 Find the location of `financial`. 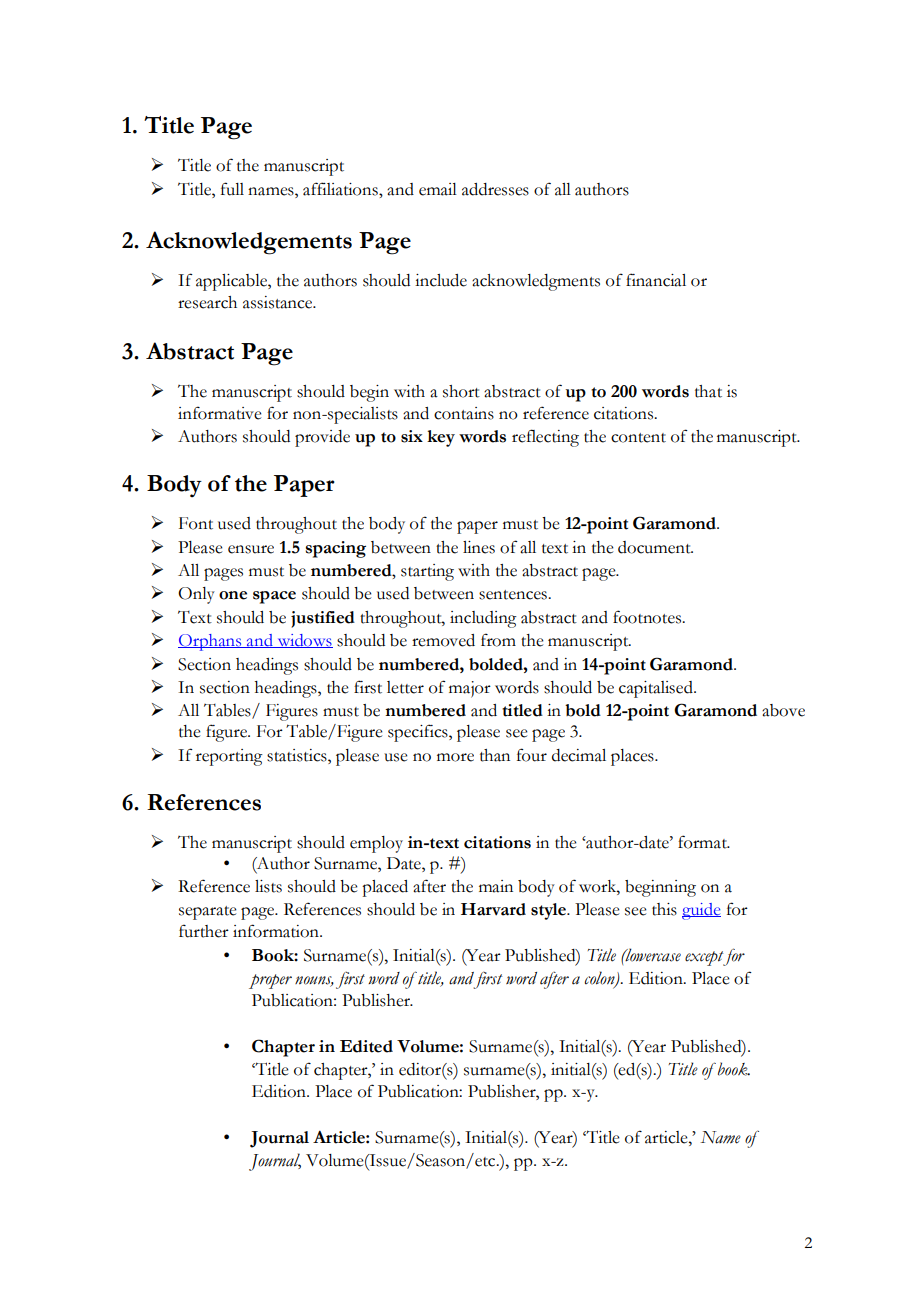

financial is located at coordinates (656, 280).
